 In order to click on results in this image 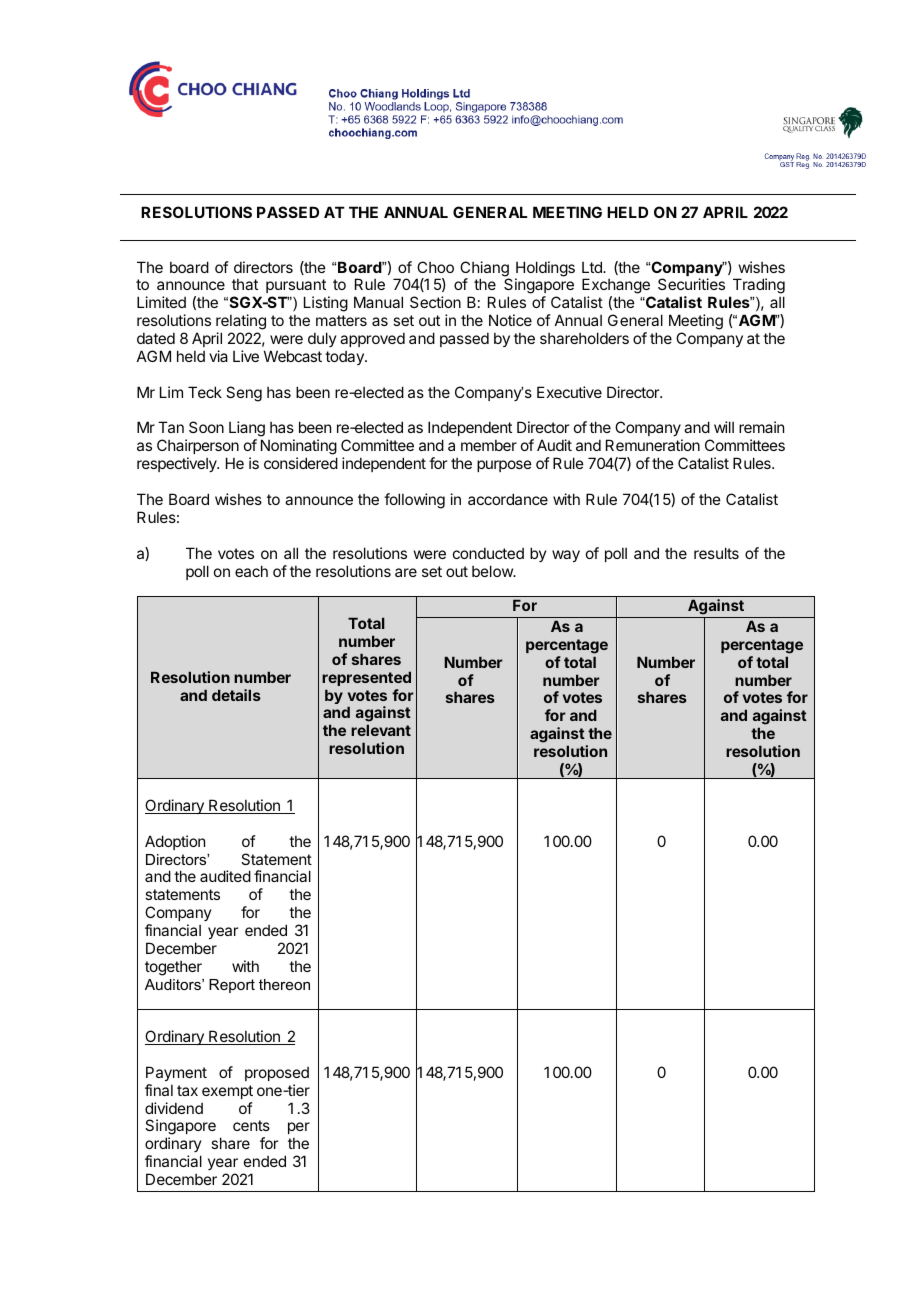, I will do `click(716, 553)`.
